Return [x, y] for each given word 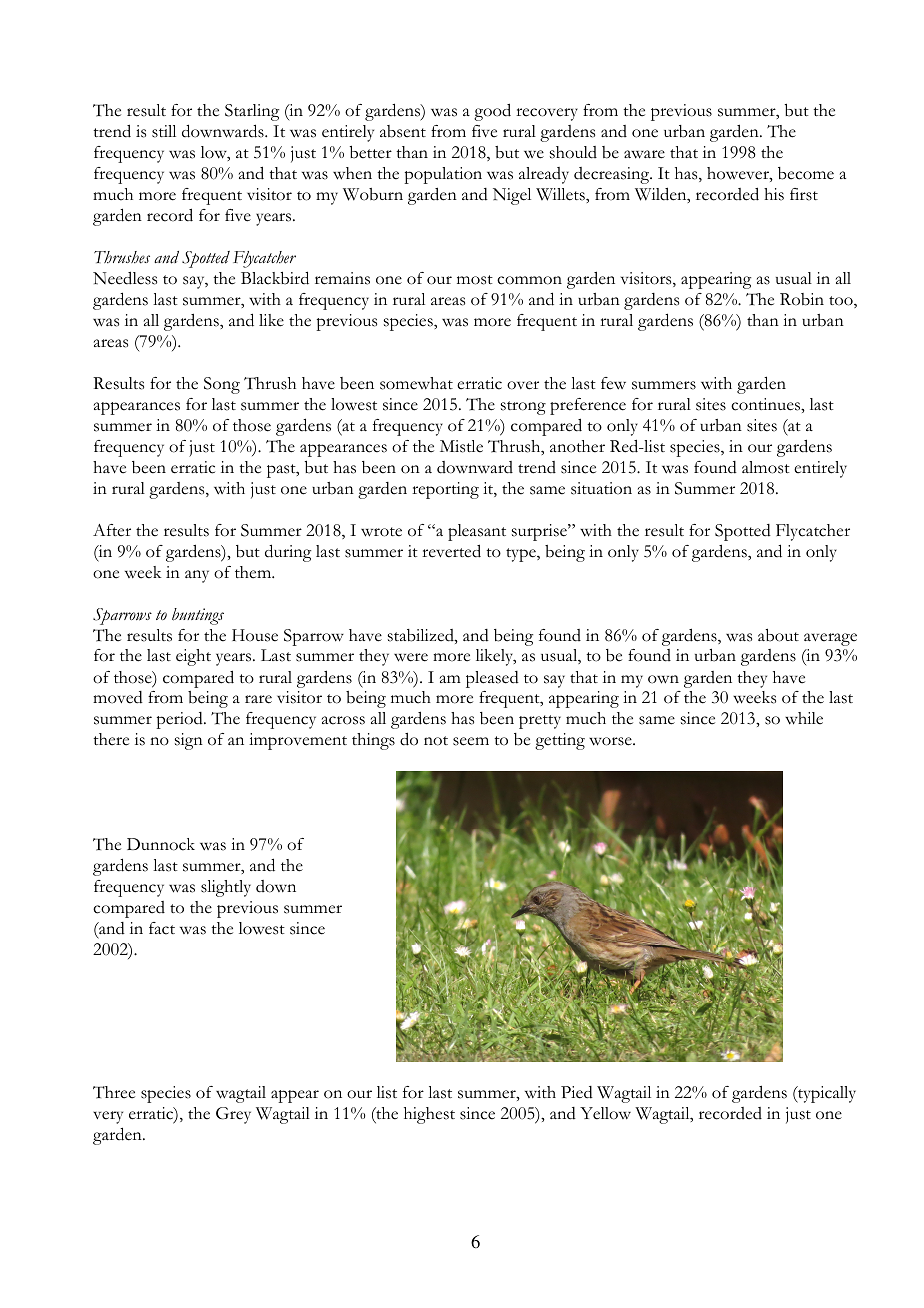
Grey [233, 1115]
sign [189, 741]
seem [471, 741]
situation [601, 488]
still [164, 131]
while [804, 718]
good [492, 112]
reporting [445, 490]
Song [222, 385]
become [806, 173]
